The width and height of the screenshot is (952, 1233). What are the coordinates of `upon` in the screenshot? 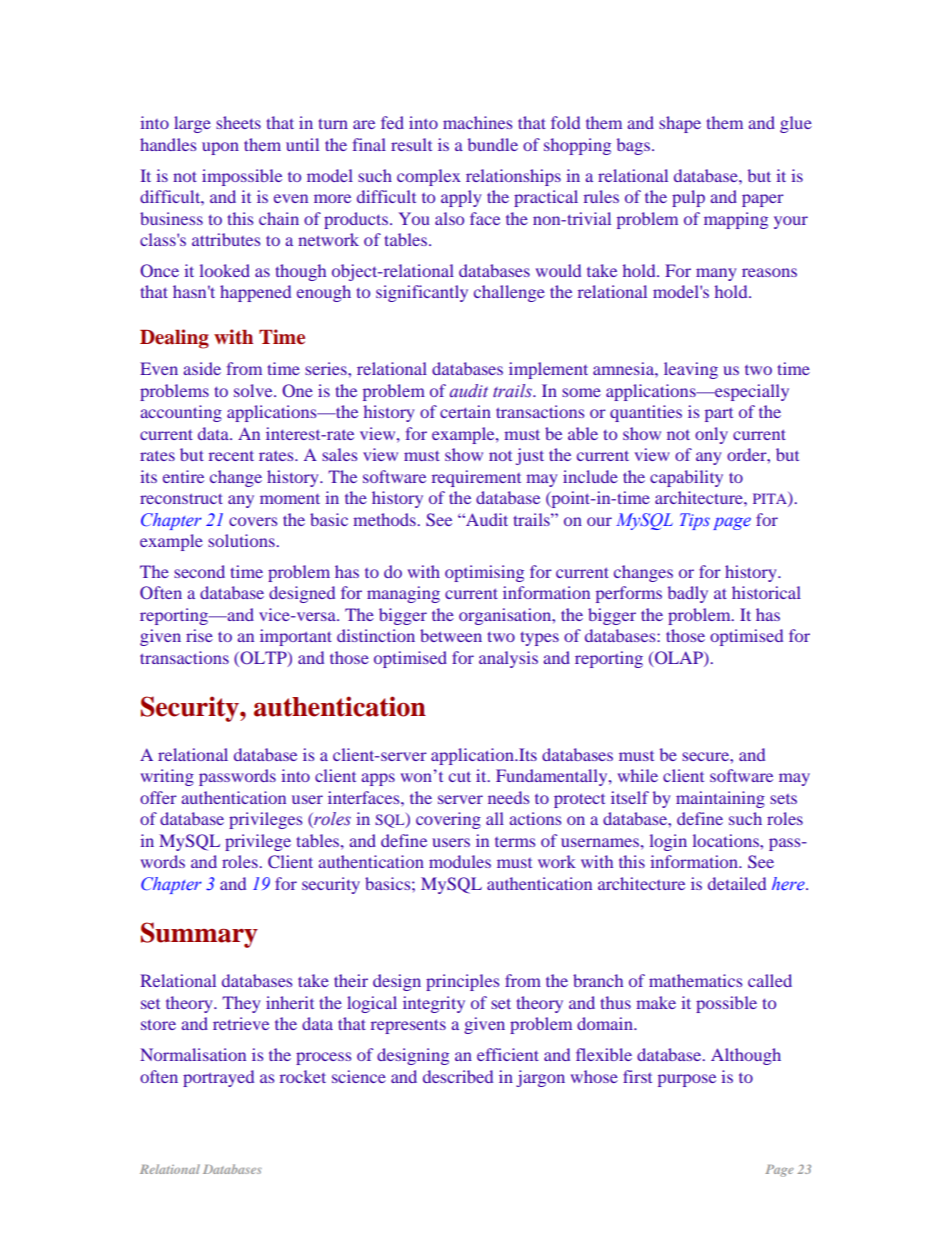 It's located at (220, 148).
